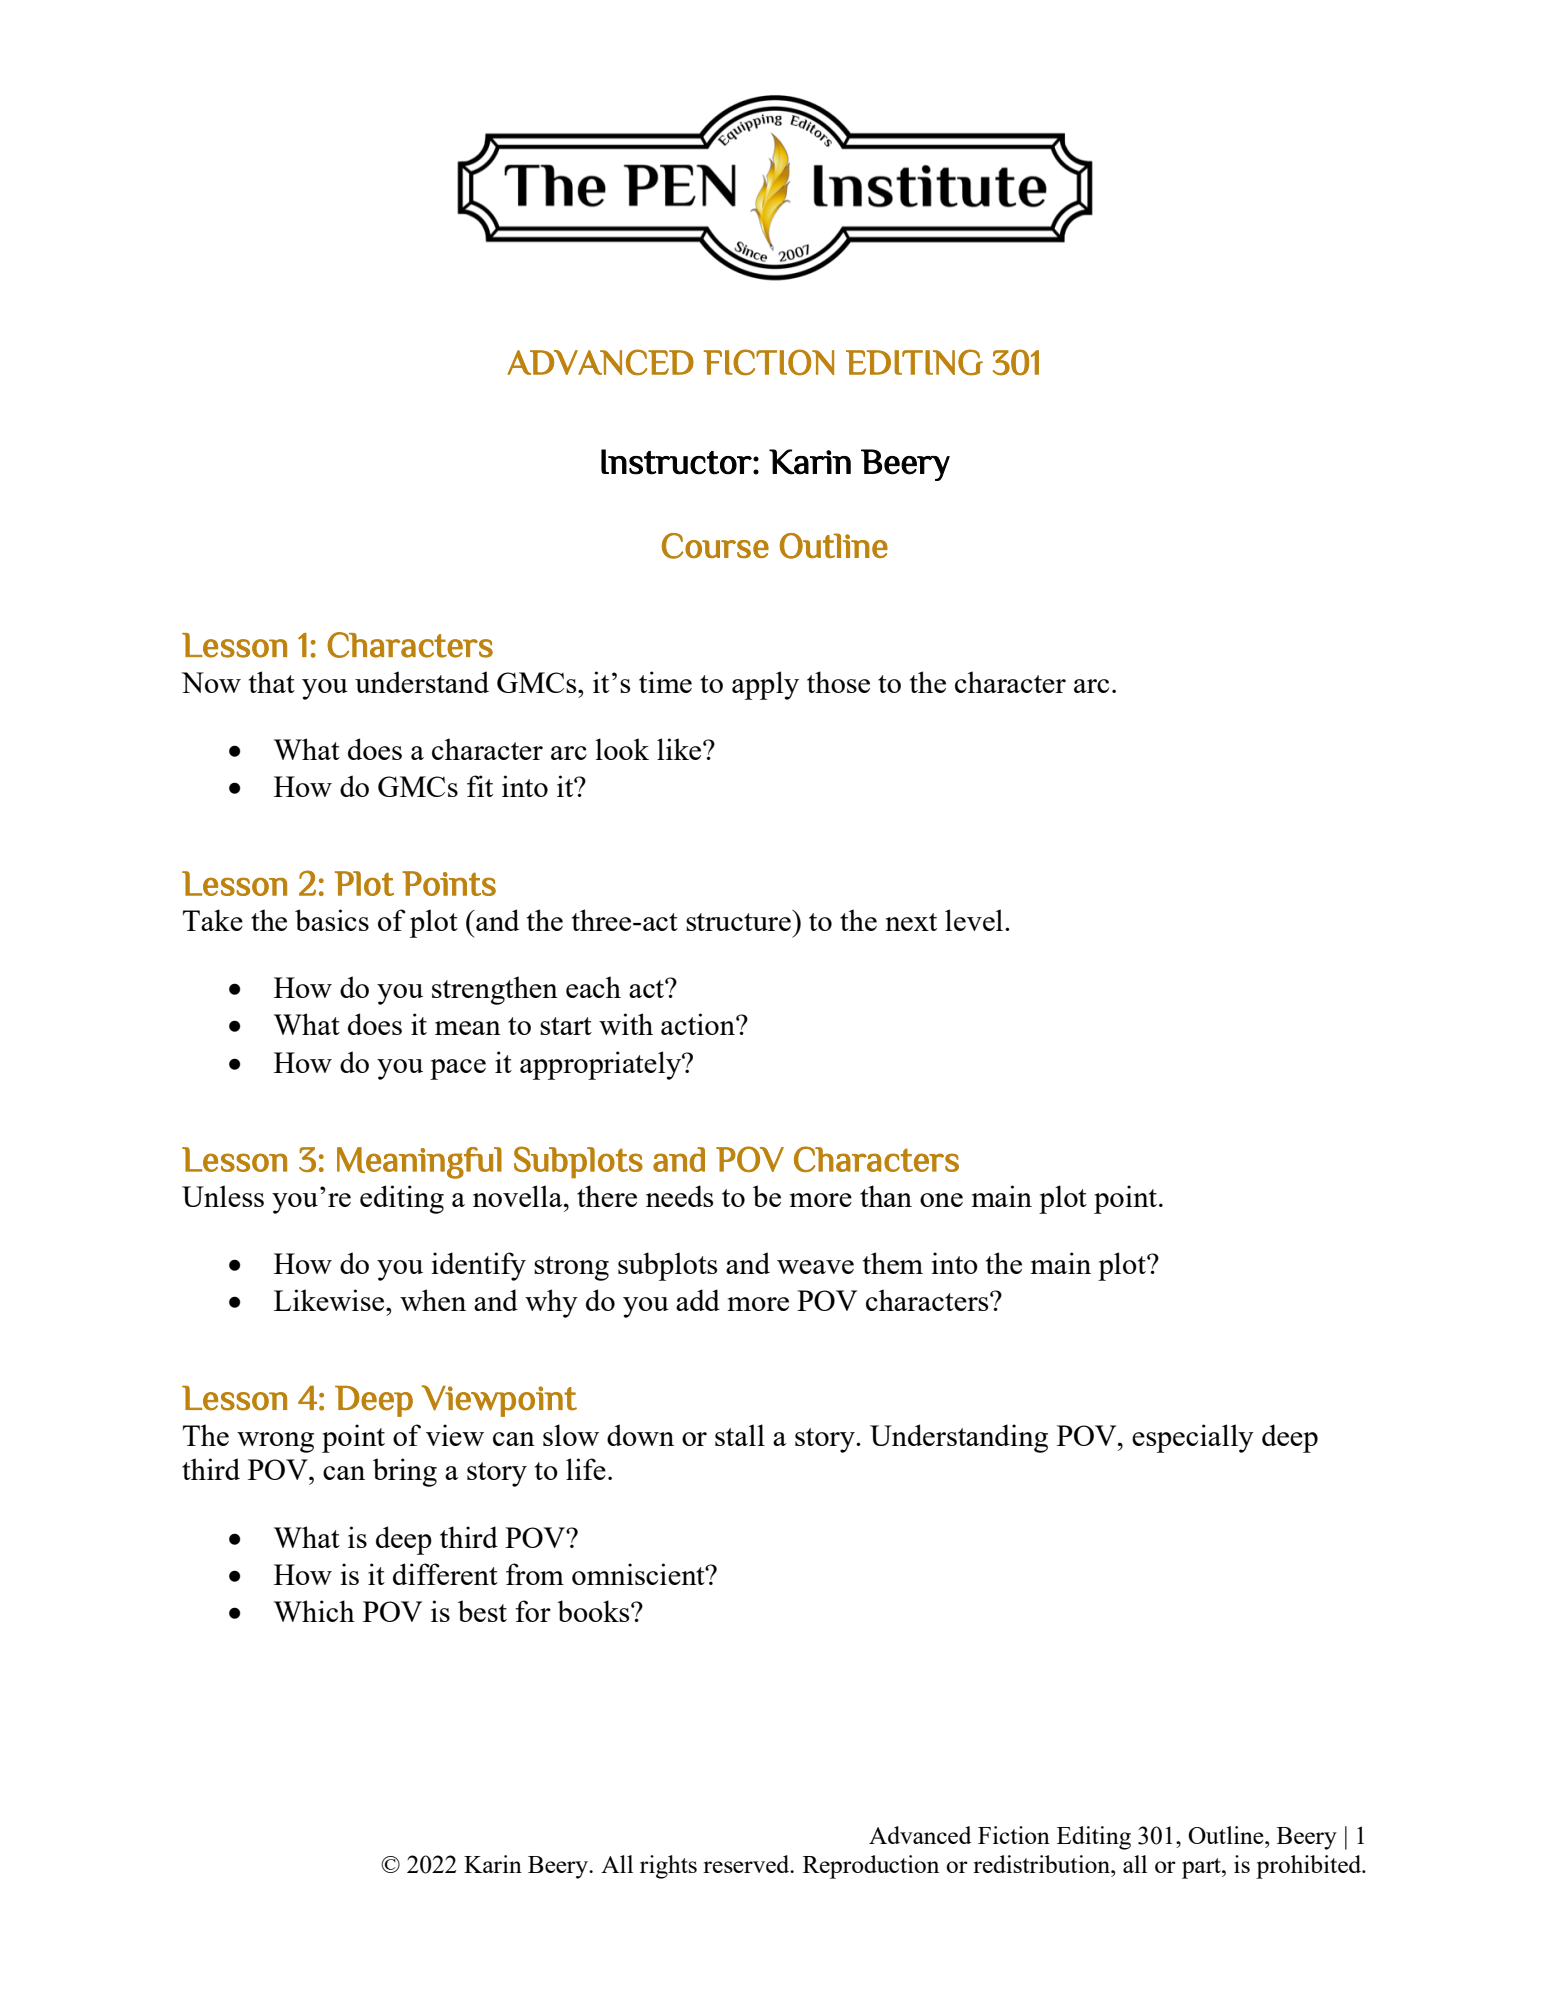  Describe the element at coordinates (668, 1867) in the page. I see `rights` at that location.
